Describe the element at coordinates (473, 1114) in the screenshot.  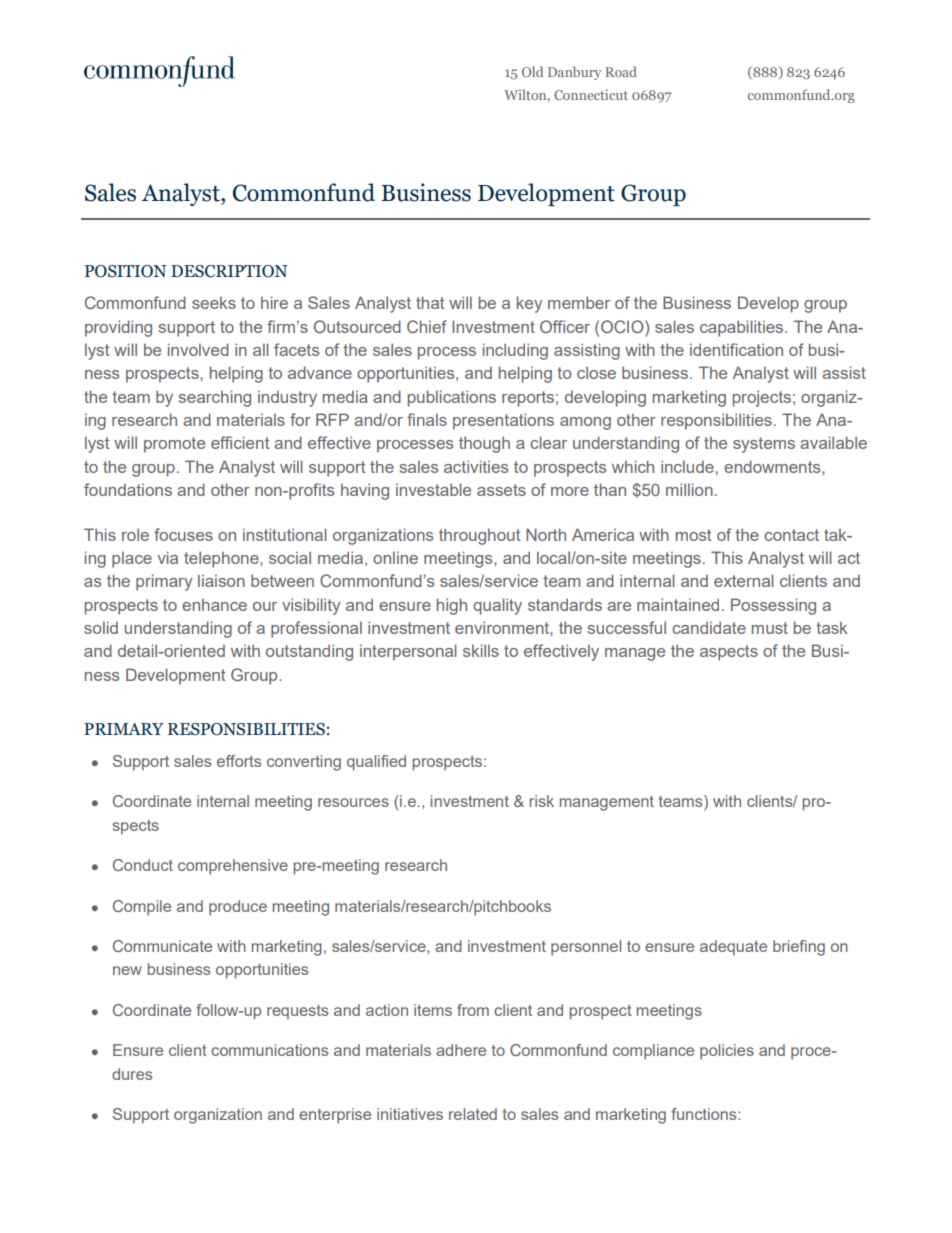
I see `related` at that location.
